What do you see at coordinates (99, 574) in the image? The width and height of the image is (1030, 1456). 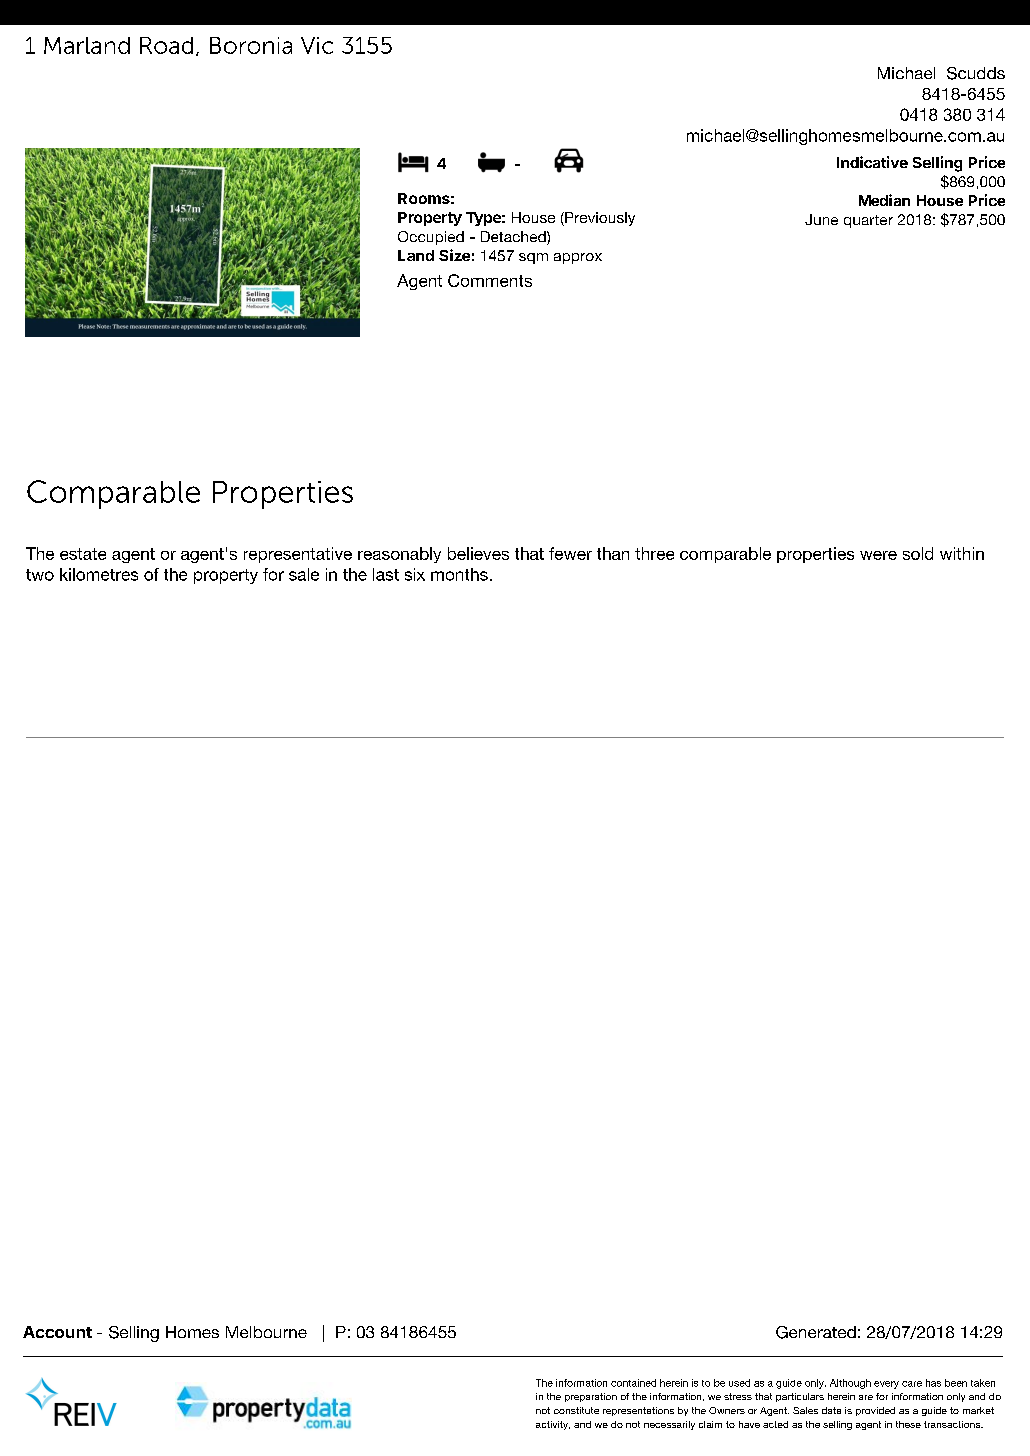 I see `kilometres` at bounding box center [99, 574].
